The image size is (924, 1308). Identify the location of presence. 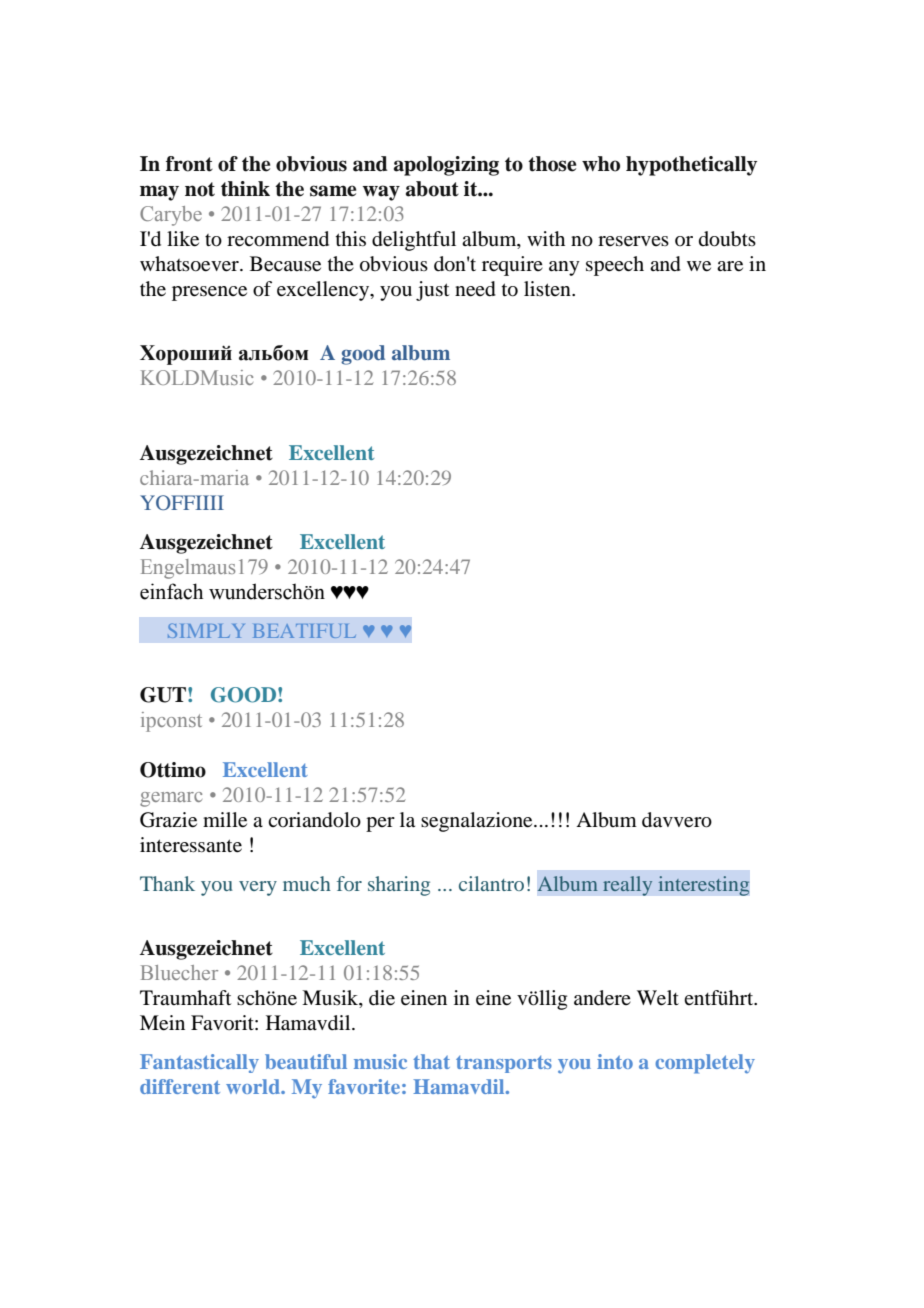
(209, 293).
